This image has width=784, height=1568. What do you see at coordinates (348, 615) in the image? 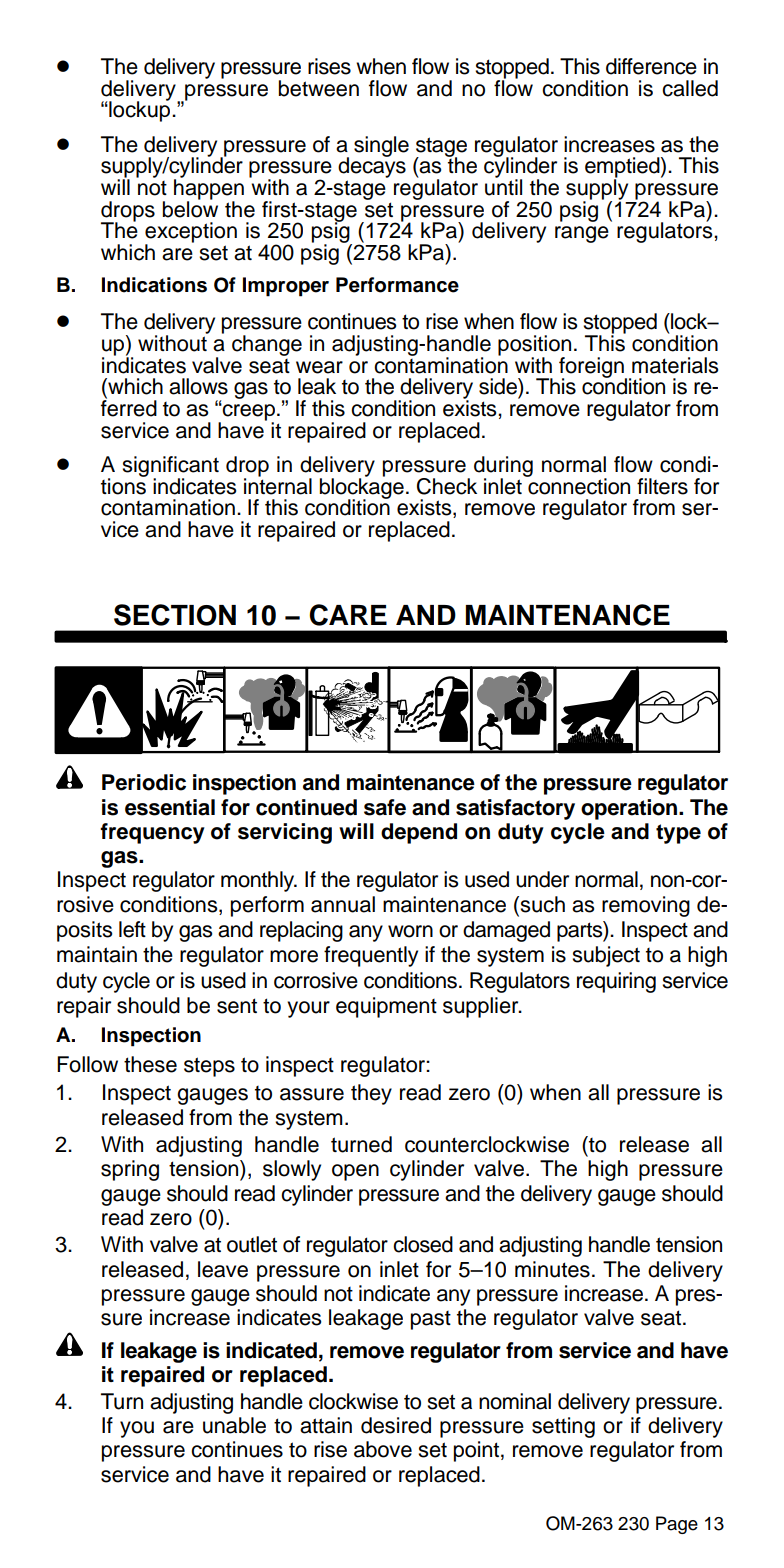
I see `CARE` at bounding box center [348, 615].
